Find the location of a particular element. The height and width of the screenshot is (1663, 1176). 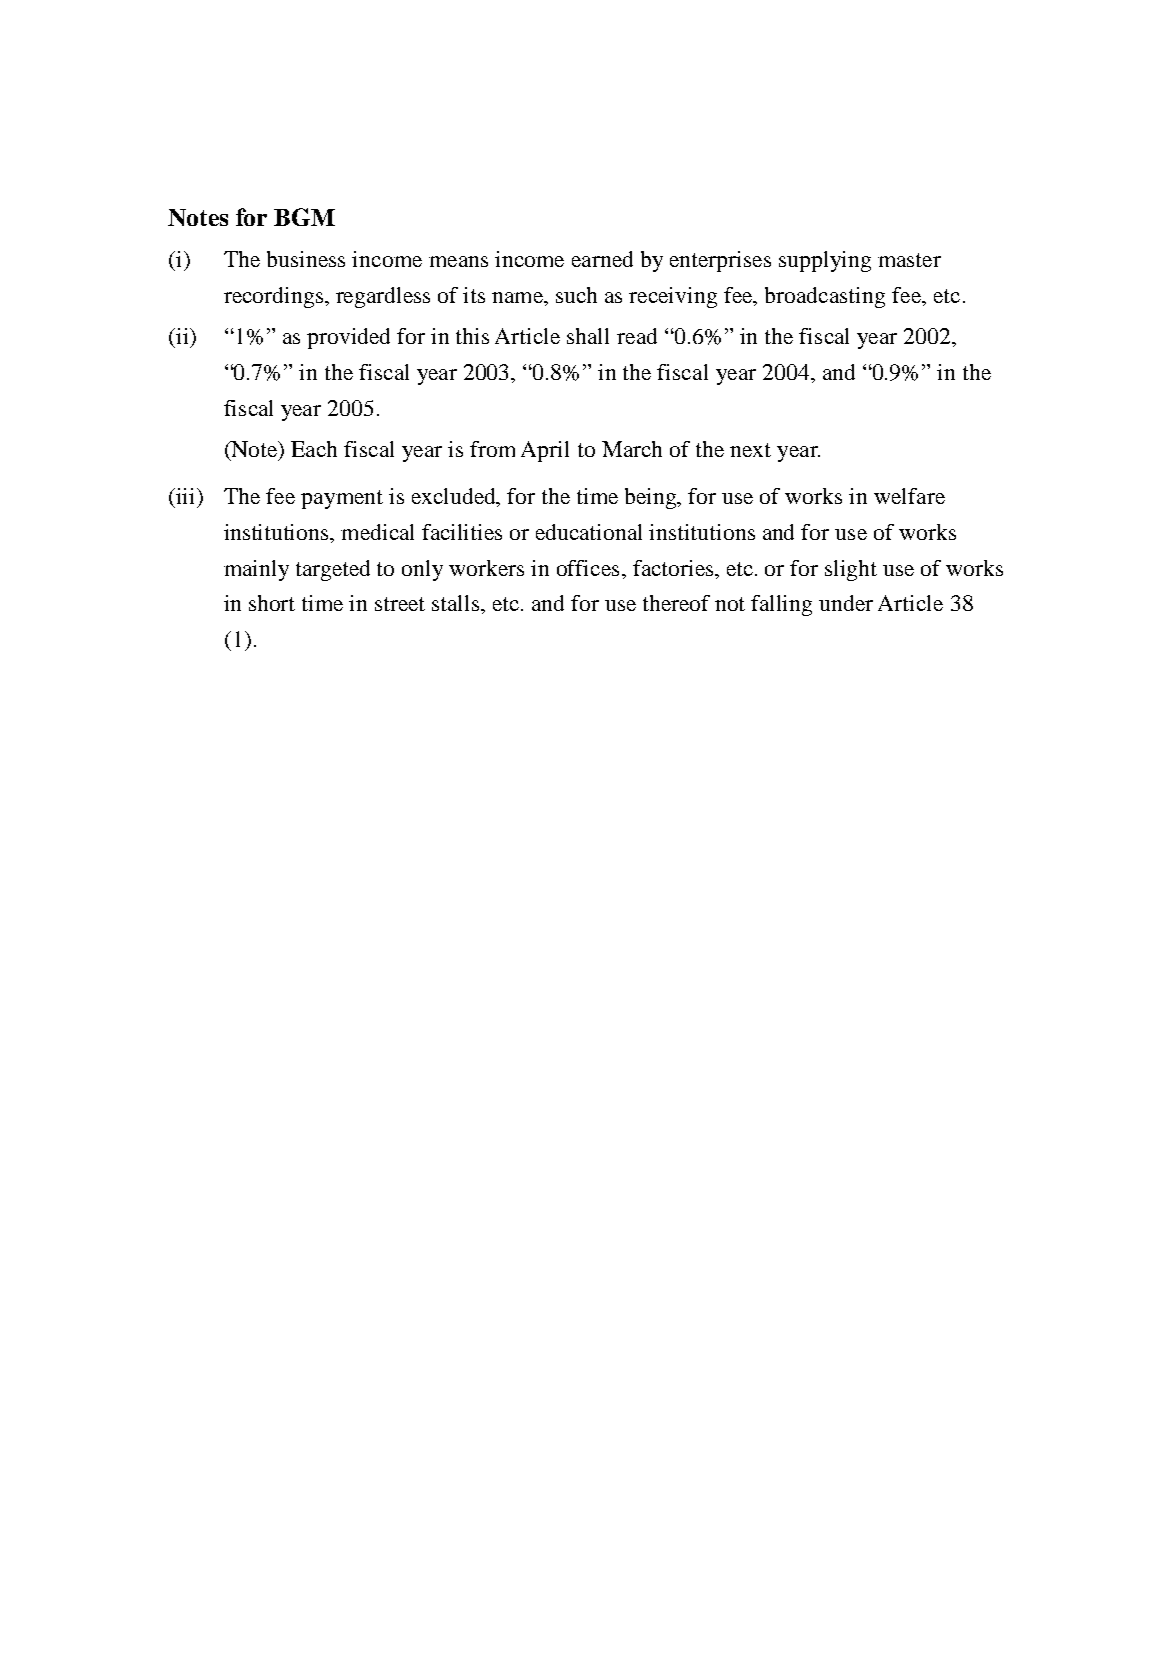

under is located at coordinates (846, 603).
